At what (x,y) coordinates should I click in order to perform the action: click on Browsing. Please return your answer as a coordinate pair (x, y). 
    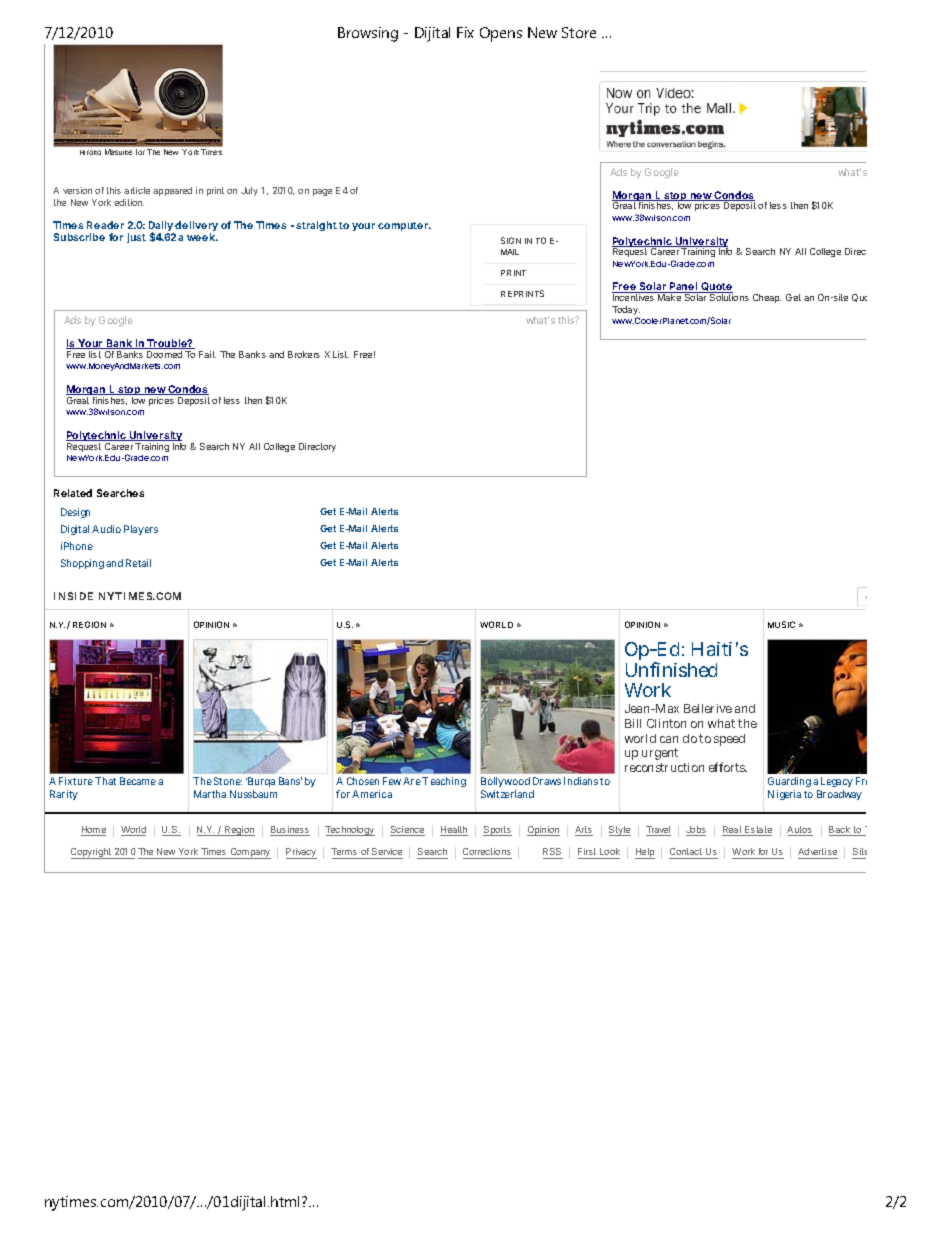
    Looking at the image, I should click on (368, 34).
